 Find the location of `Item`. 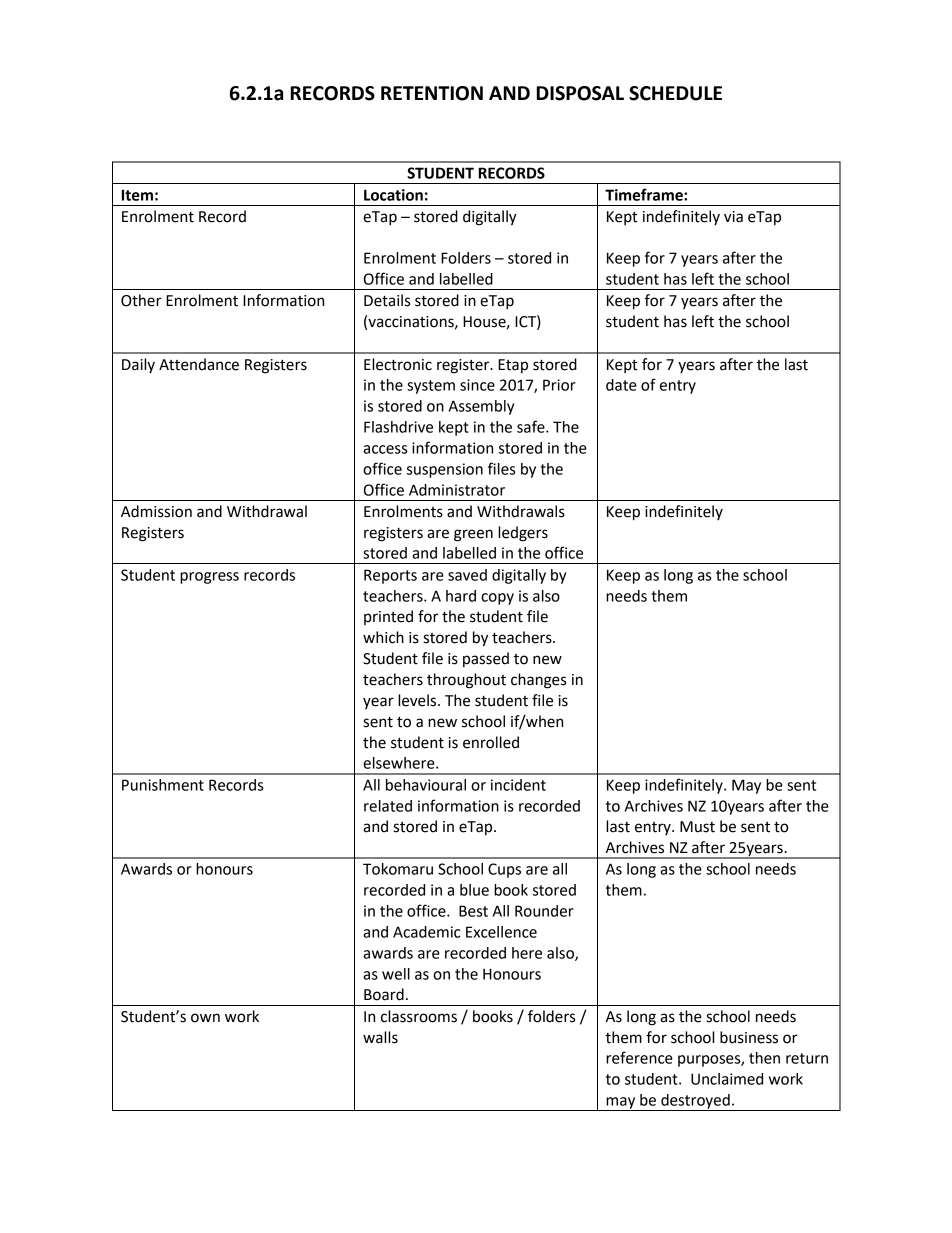

Item is located at coordinates (137, 195).
